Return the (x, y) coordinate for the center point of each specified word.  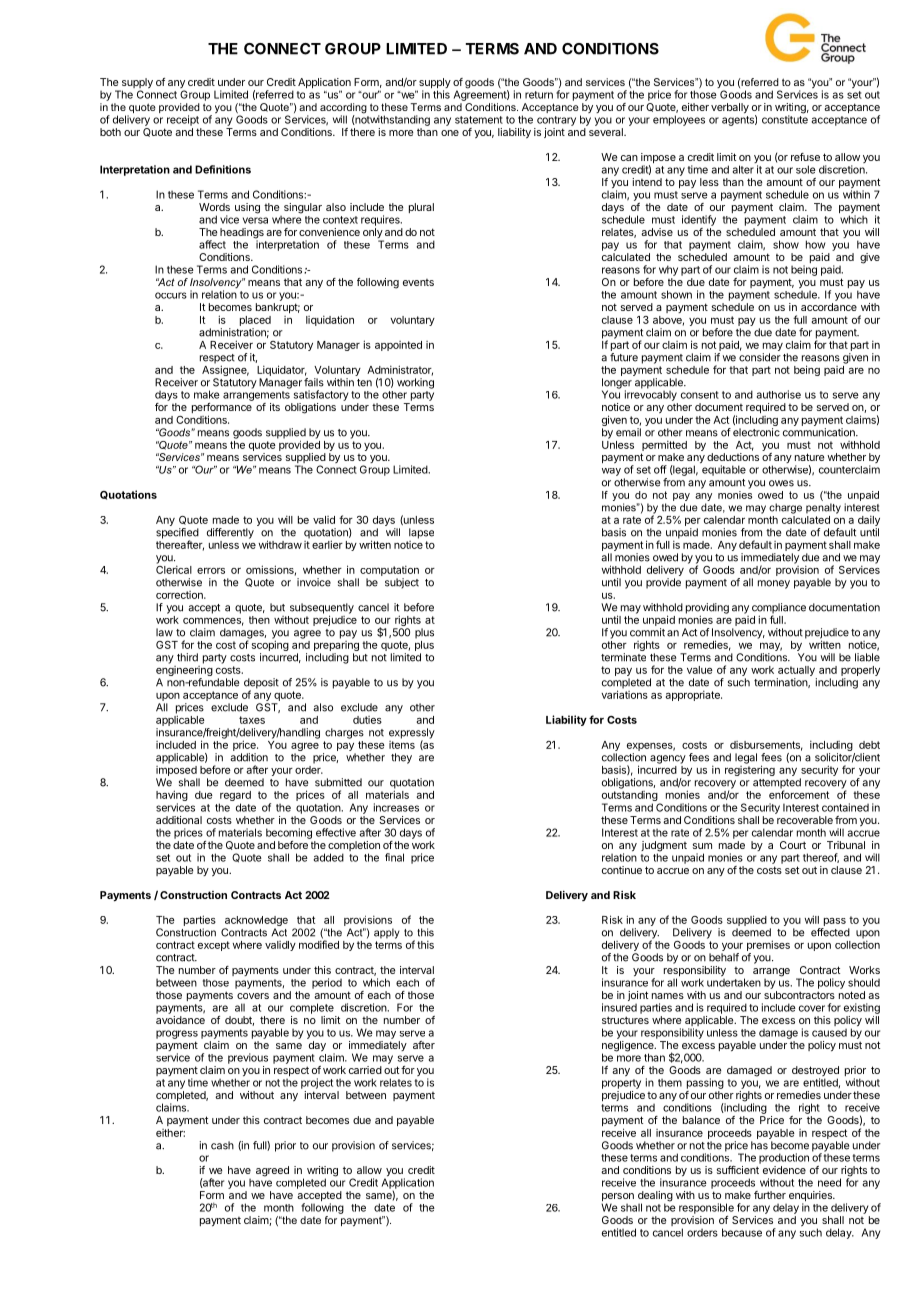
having (172, 797)
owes (781, 483)
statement (479, 120)
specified (177, 534)
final (394, 857)
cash (222, 1145)
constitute (785, 118)
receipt (183, 120)
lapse (421, 533)
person (618, 1198)
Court (793, 845)
